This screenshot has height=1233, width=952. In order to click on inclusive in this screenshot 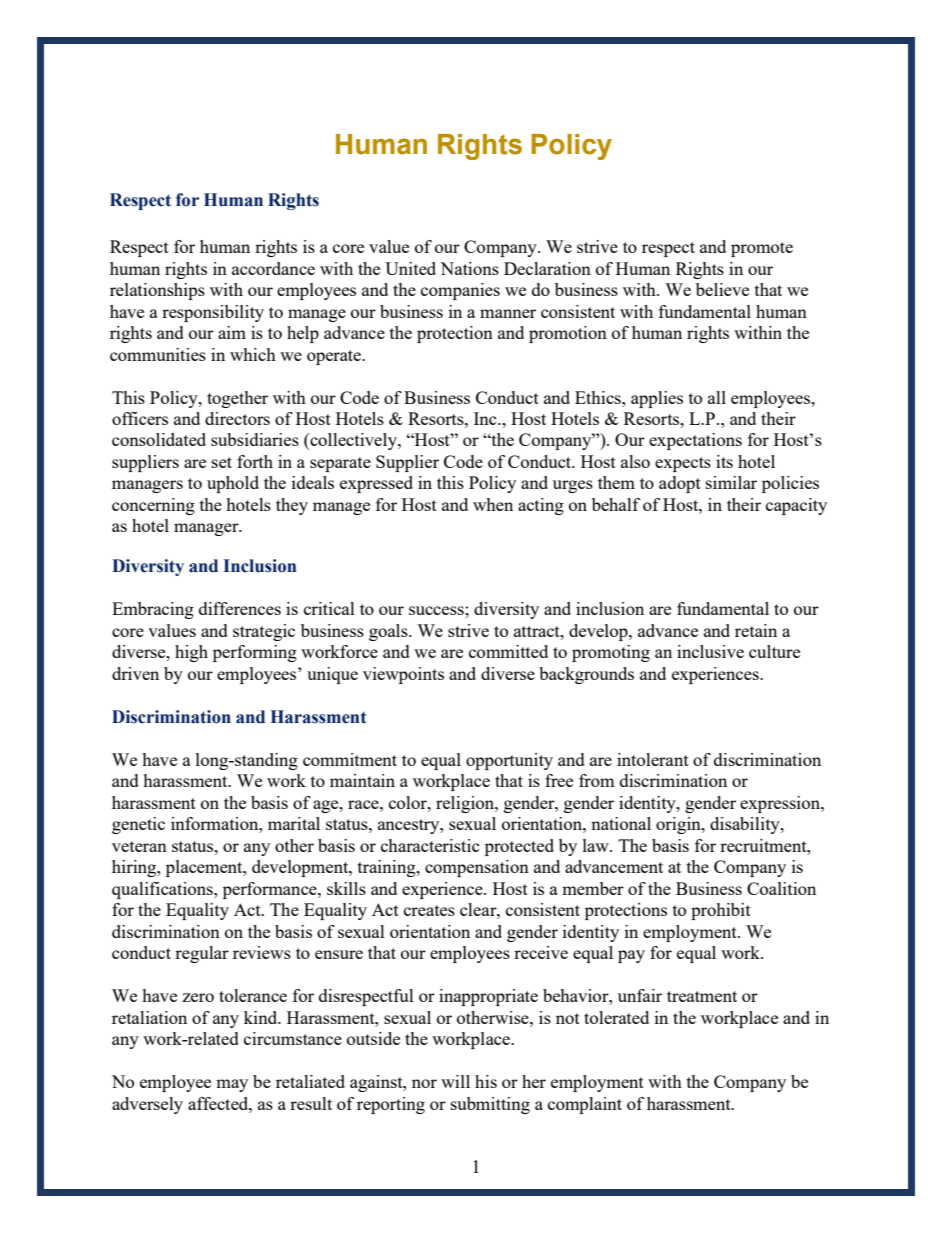, I will do `click(710, 651)`.
